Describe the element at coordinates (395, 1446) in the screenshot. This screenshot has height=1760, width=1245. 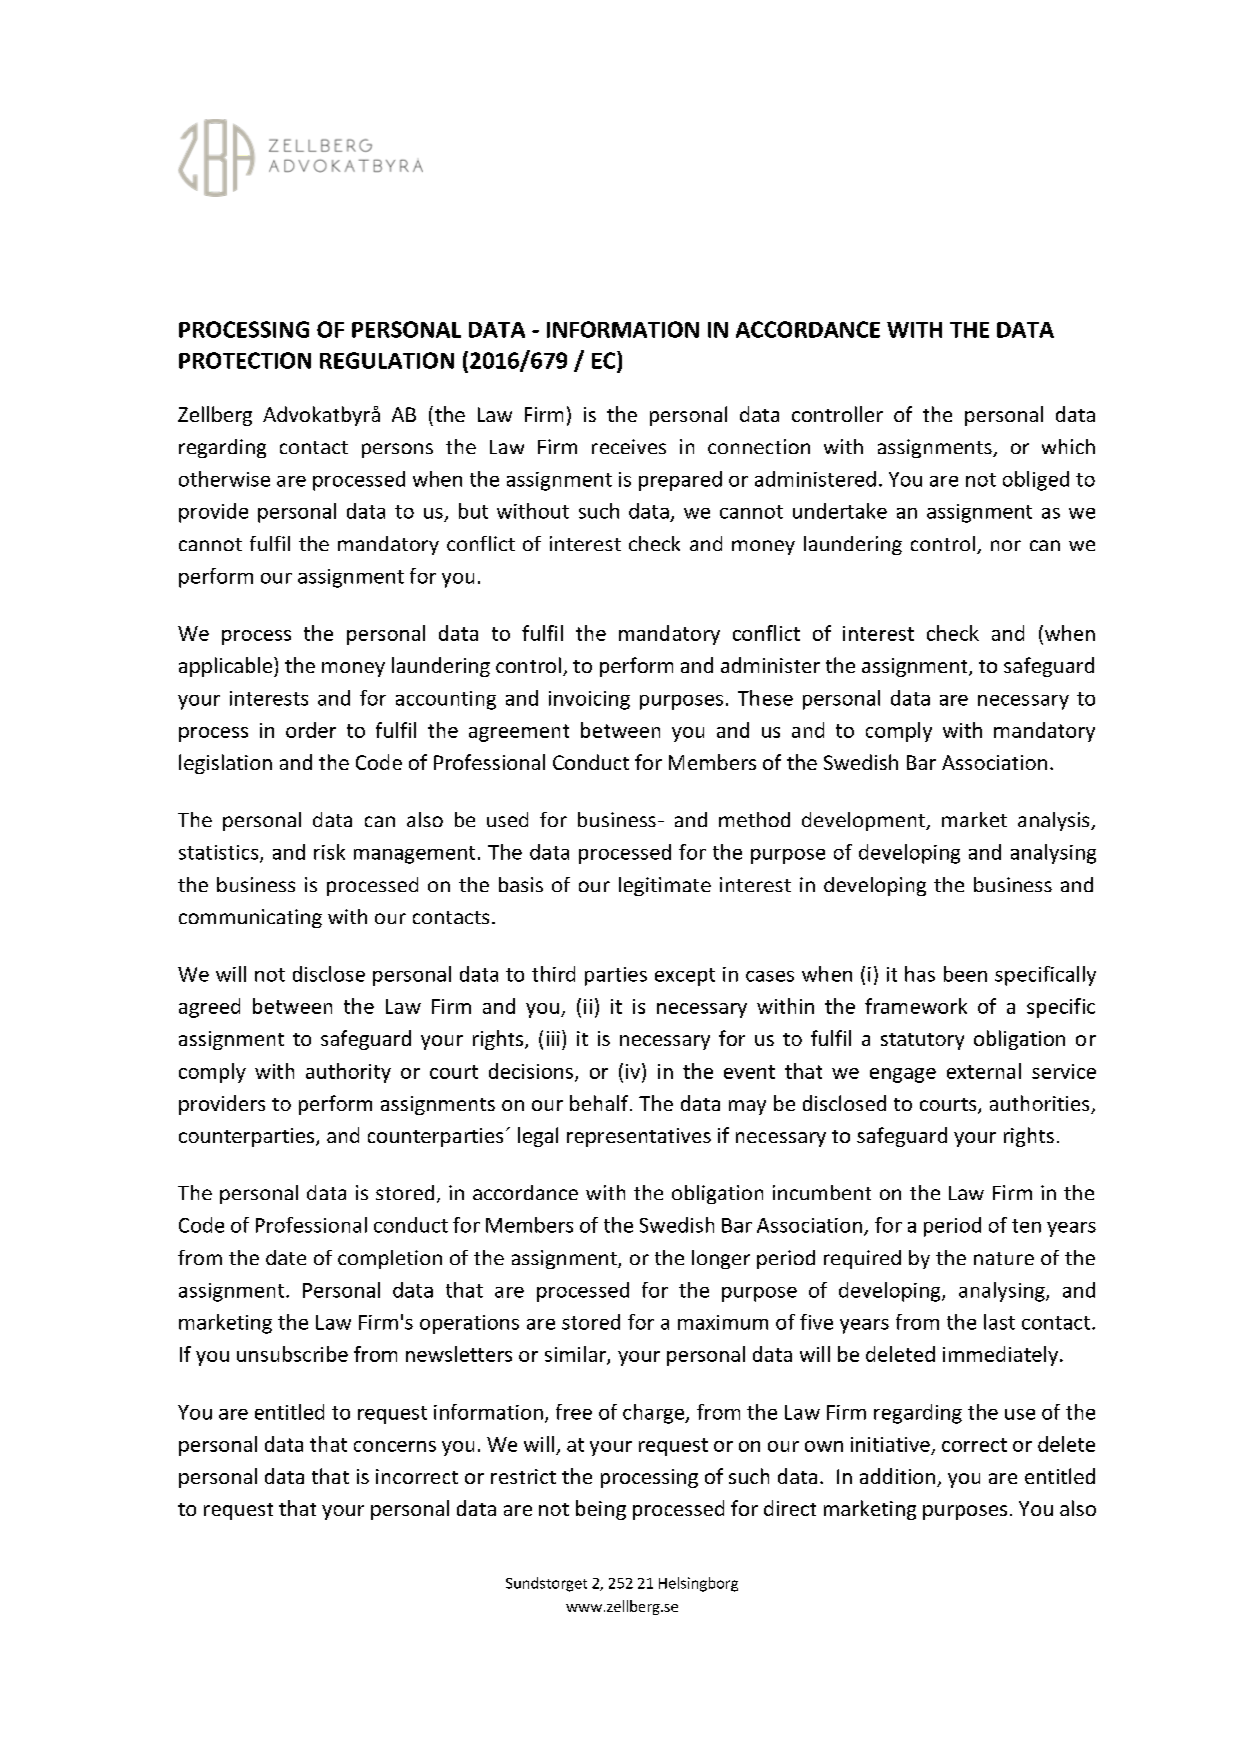
I see `concerns` at that location.
